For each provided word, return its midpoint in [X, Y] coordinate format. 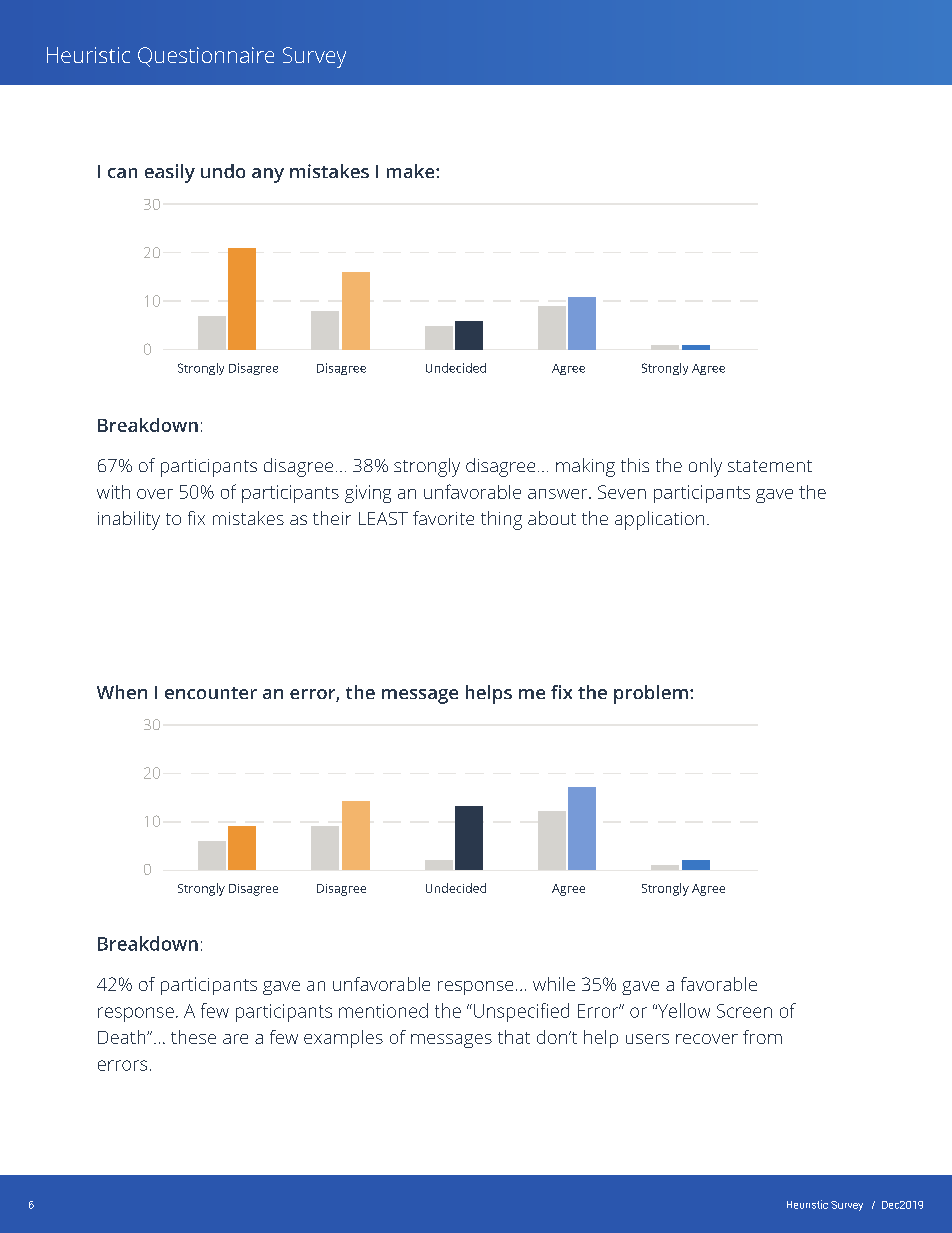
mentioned [383, 1010]
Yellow [682, 1010]
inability [129, 520]
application [659, 520]
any [268, 175]
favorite [443, 518]
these [193, 1037]
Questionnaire [206, 57]
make [412, 171]
